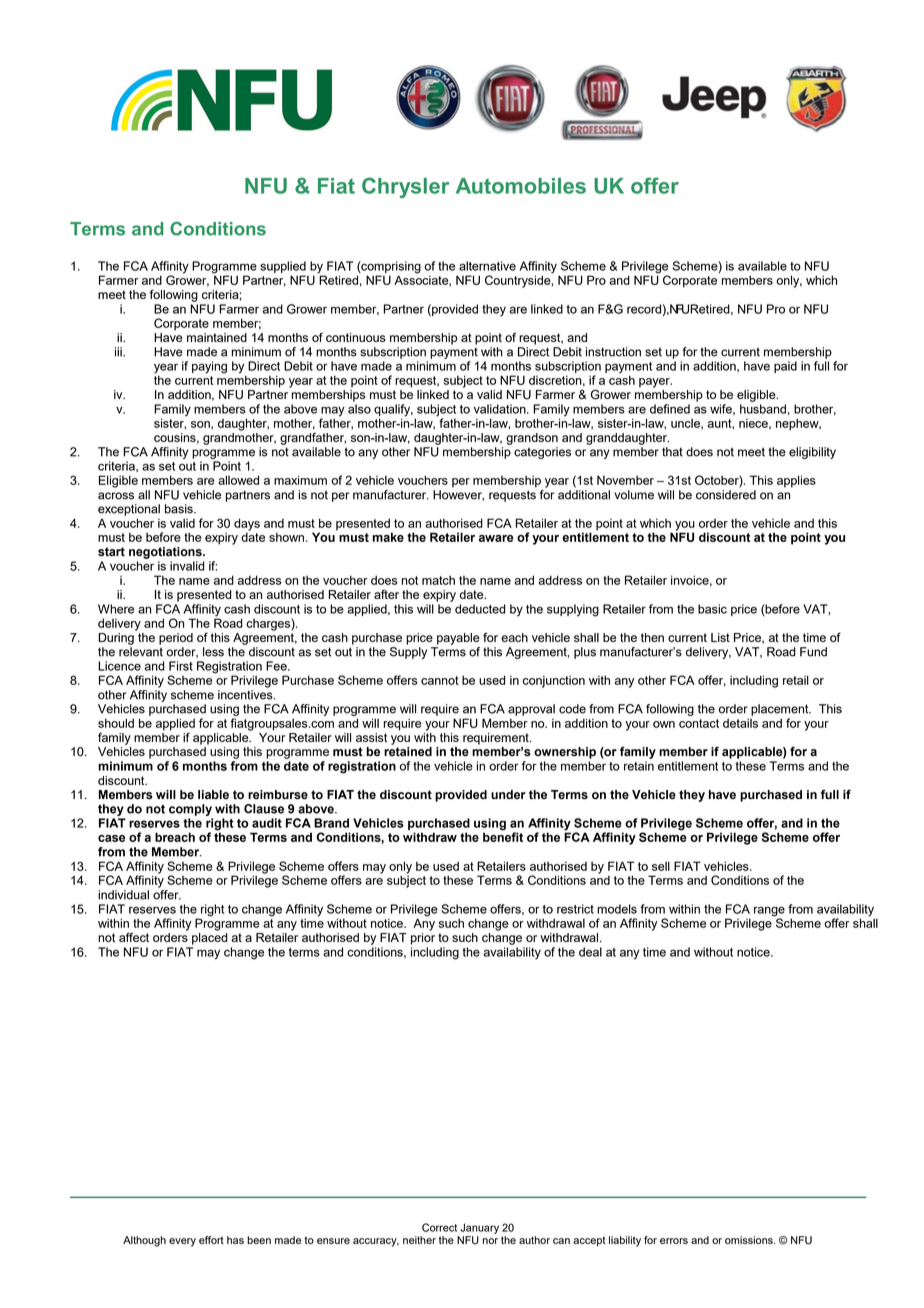  I want to click on effort, so click(211, 1240).
